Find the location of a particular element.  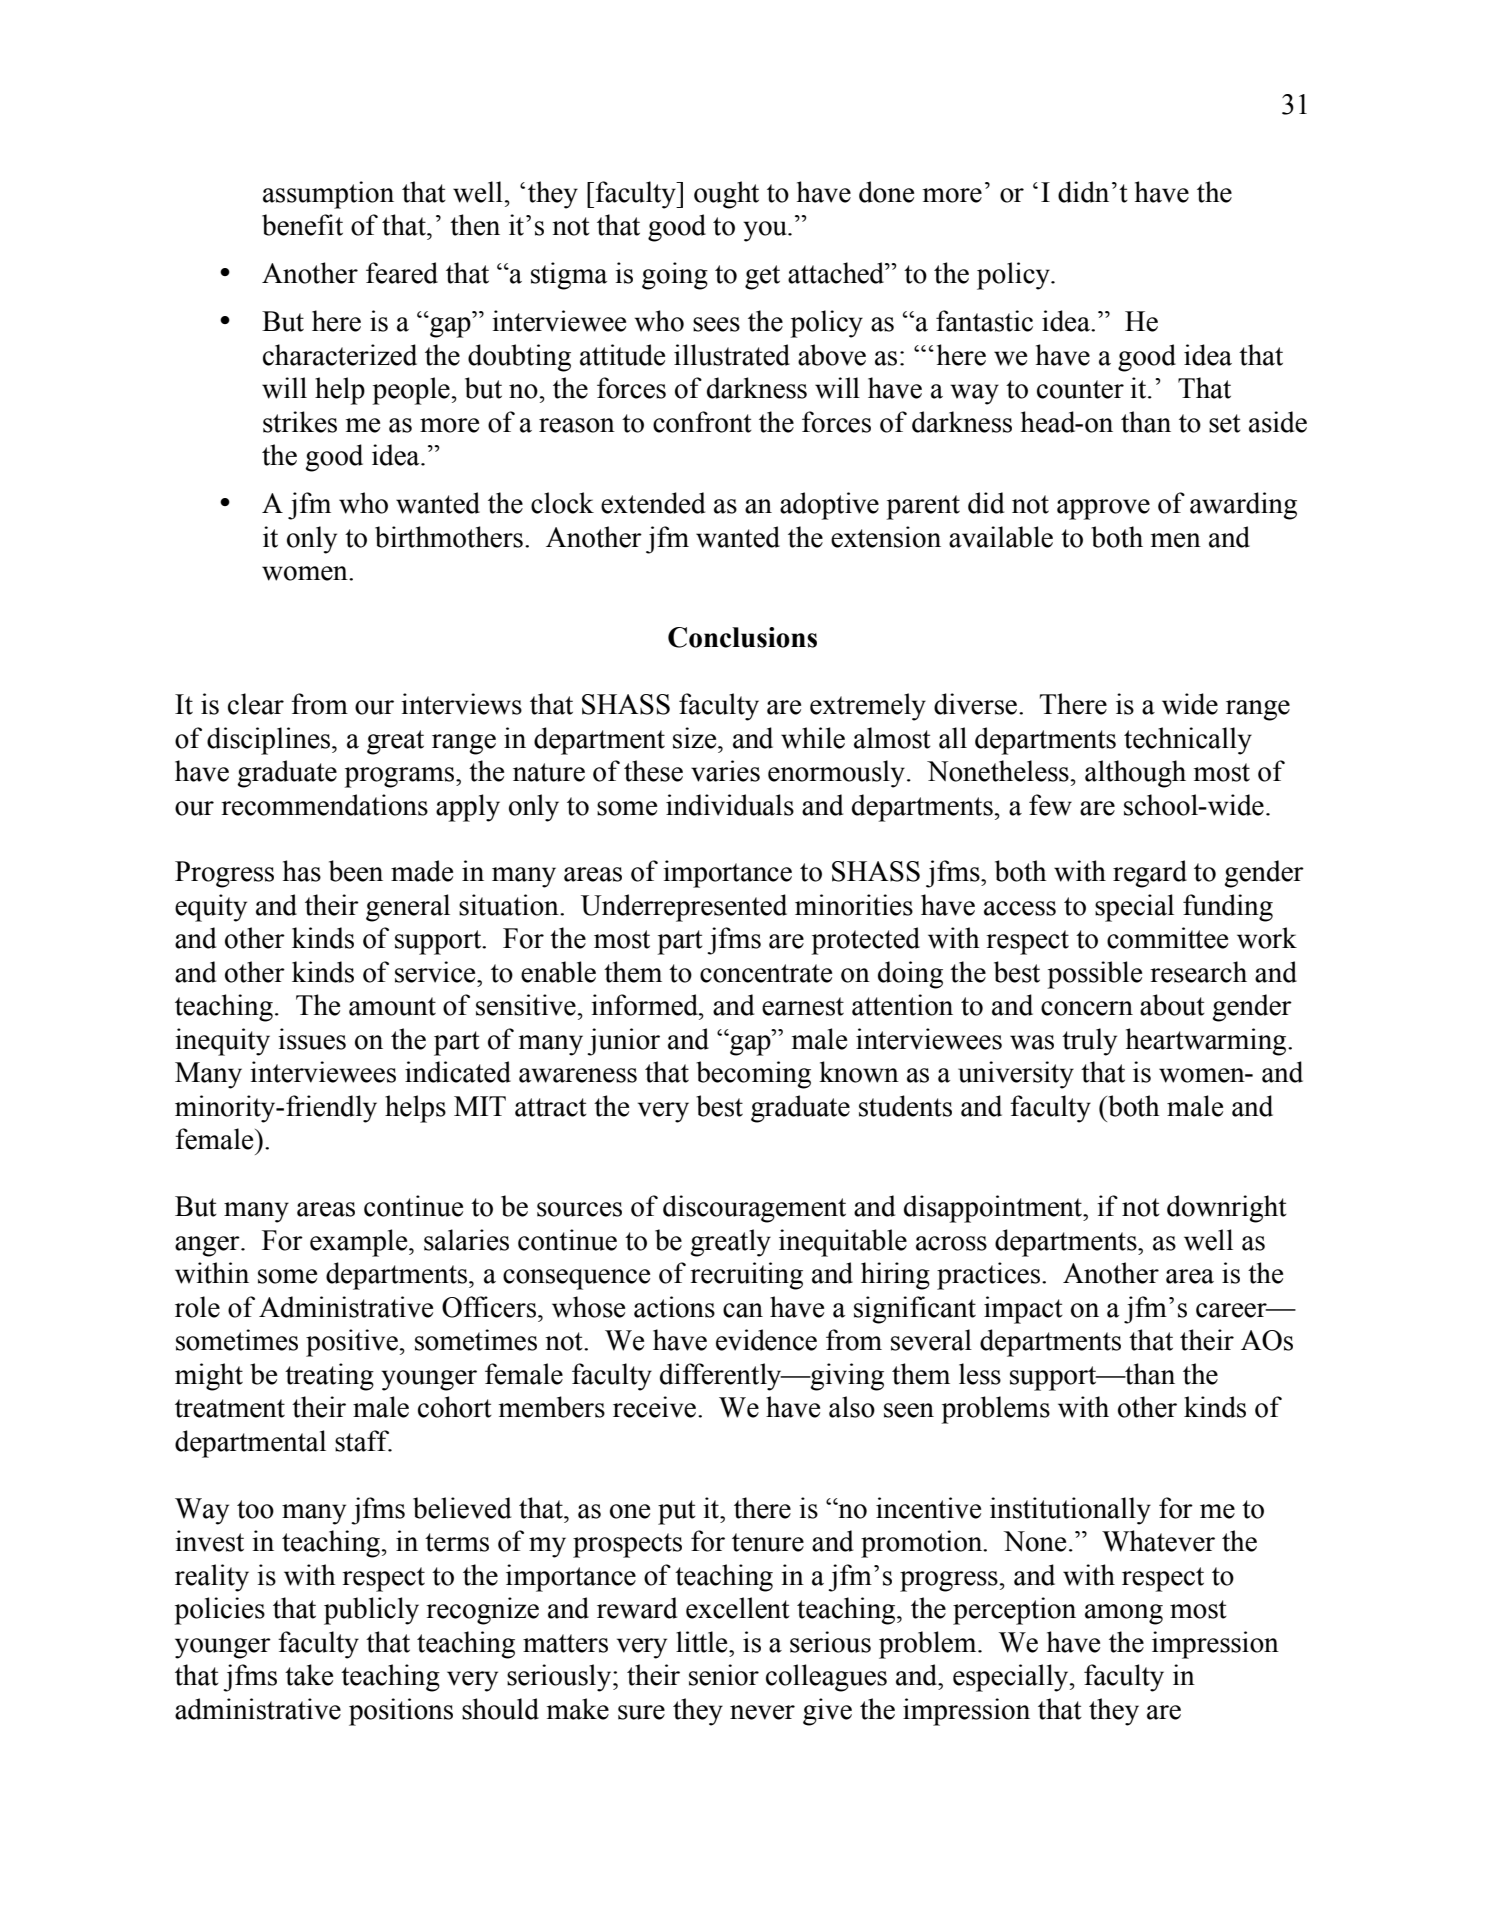

issues is located at coordinates (312, 1039).
